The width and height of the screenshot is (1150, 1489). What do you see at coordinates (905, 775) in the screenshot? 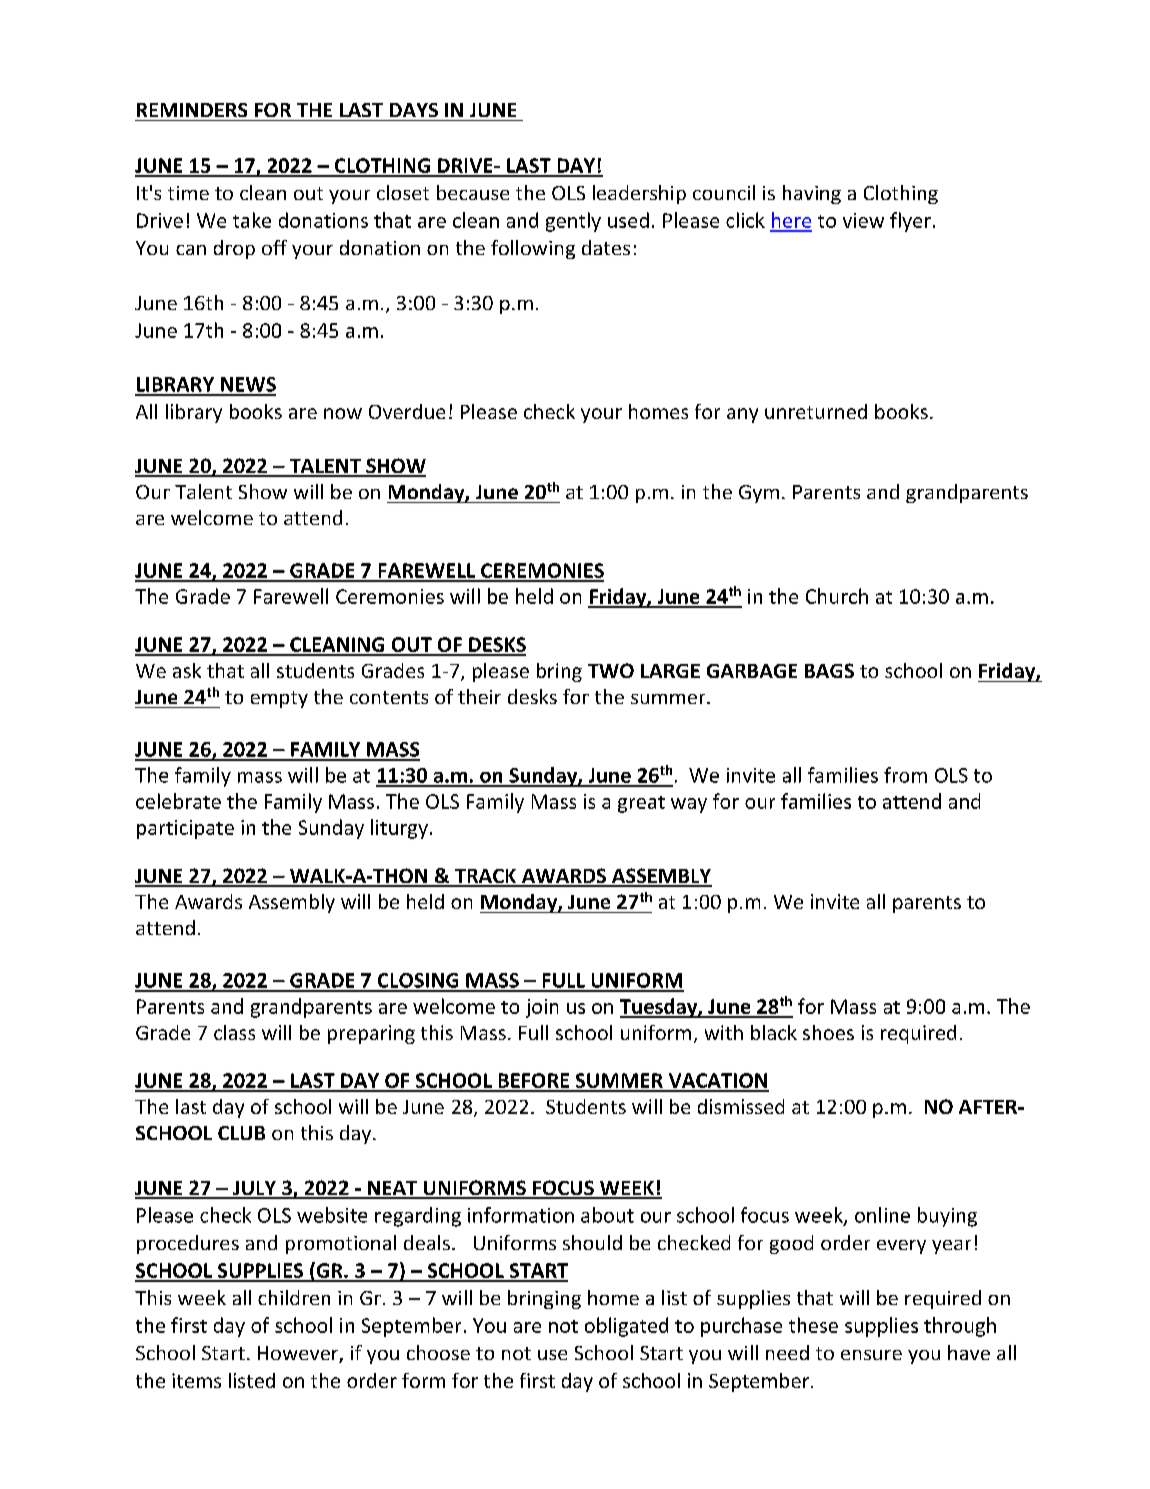
I see `from` at bounding box center [905, 775].
